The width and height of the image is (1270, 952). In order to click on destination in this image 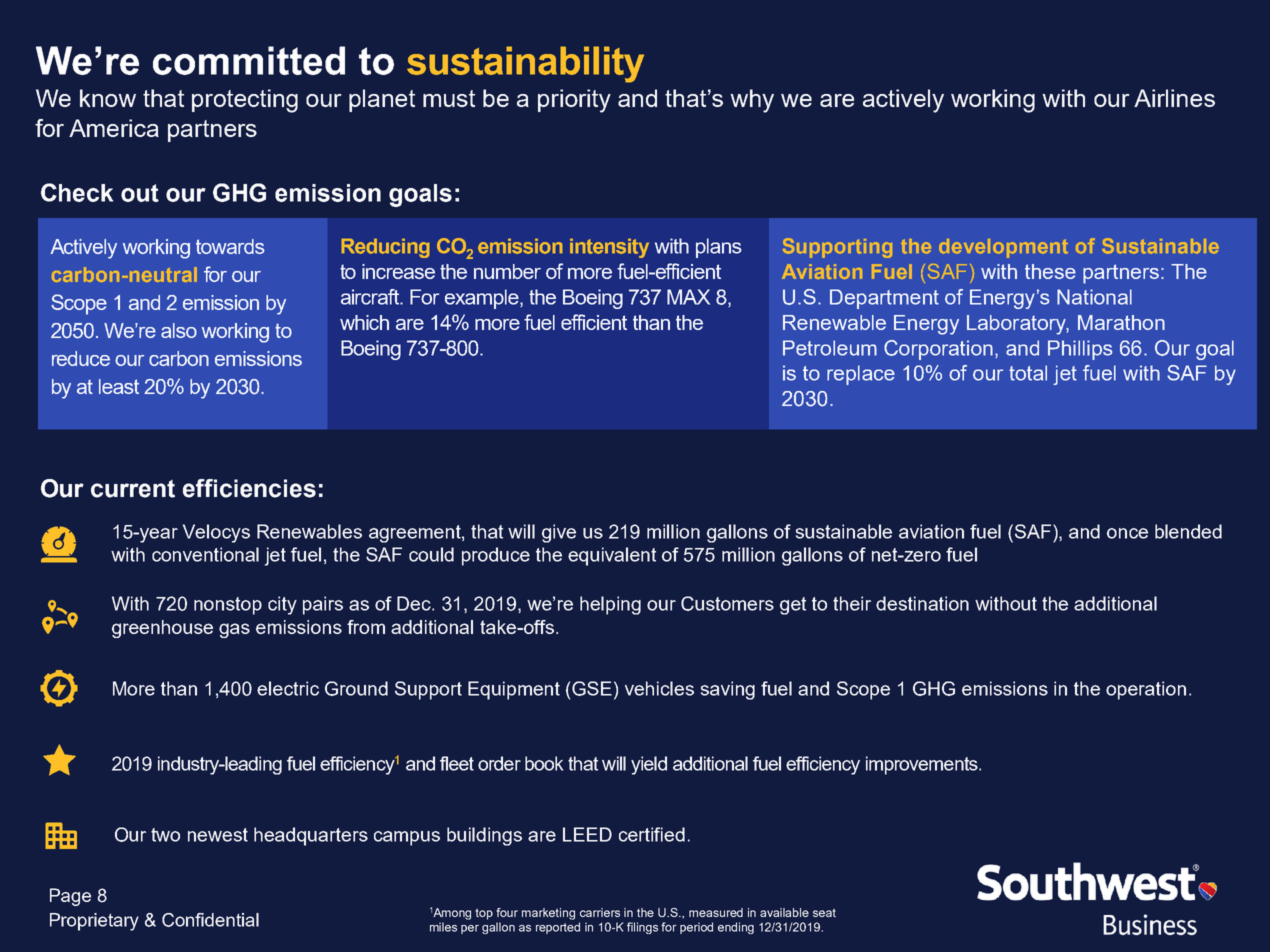, I will do `click(922, 603)`.
